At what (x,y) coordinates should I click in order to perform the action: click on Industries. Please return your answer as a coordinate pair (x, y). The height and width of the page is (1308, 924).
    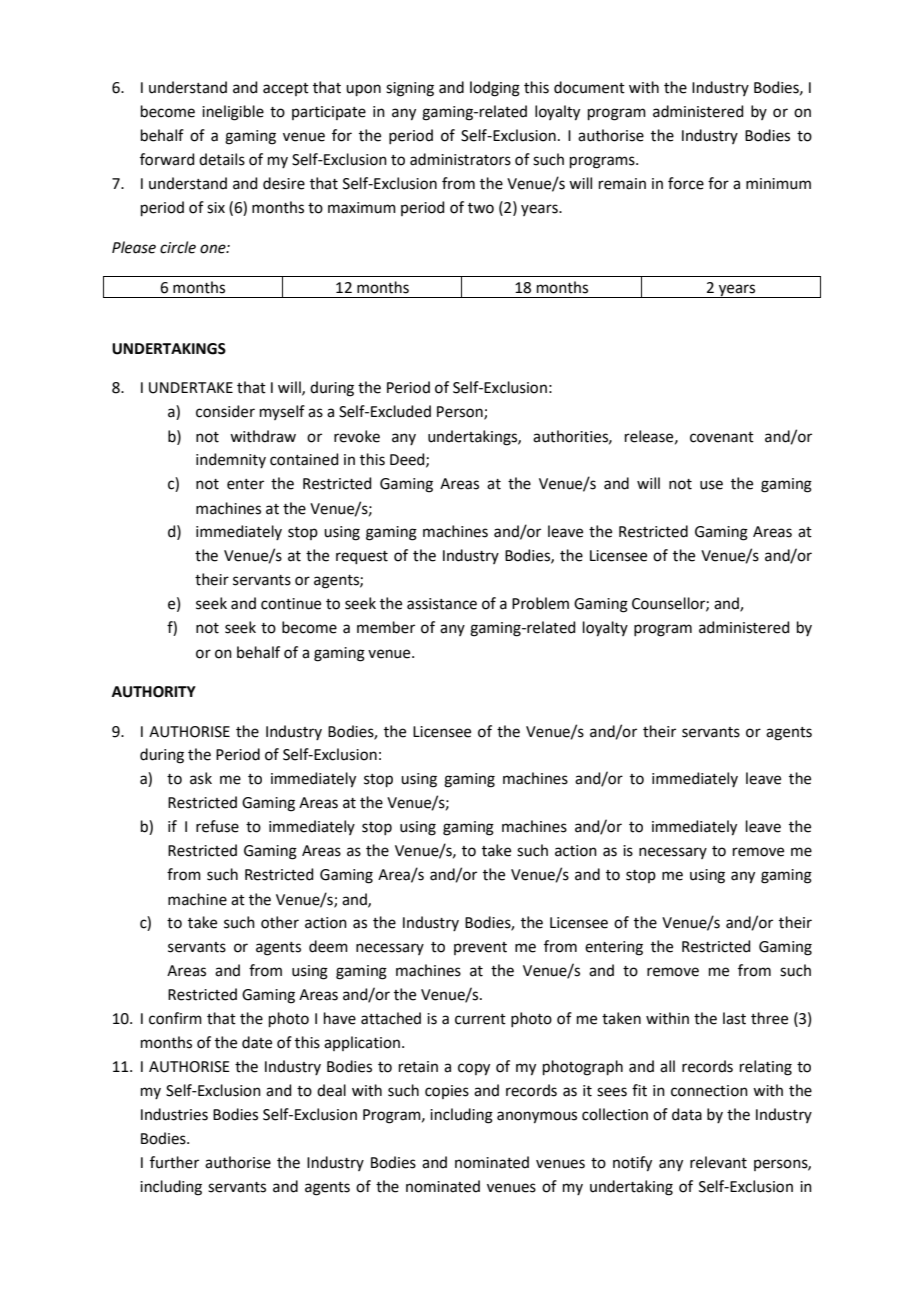
    Looking at the image, I should click on (174, 1114).
